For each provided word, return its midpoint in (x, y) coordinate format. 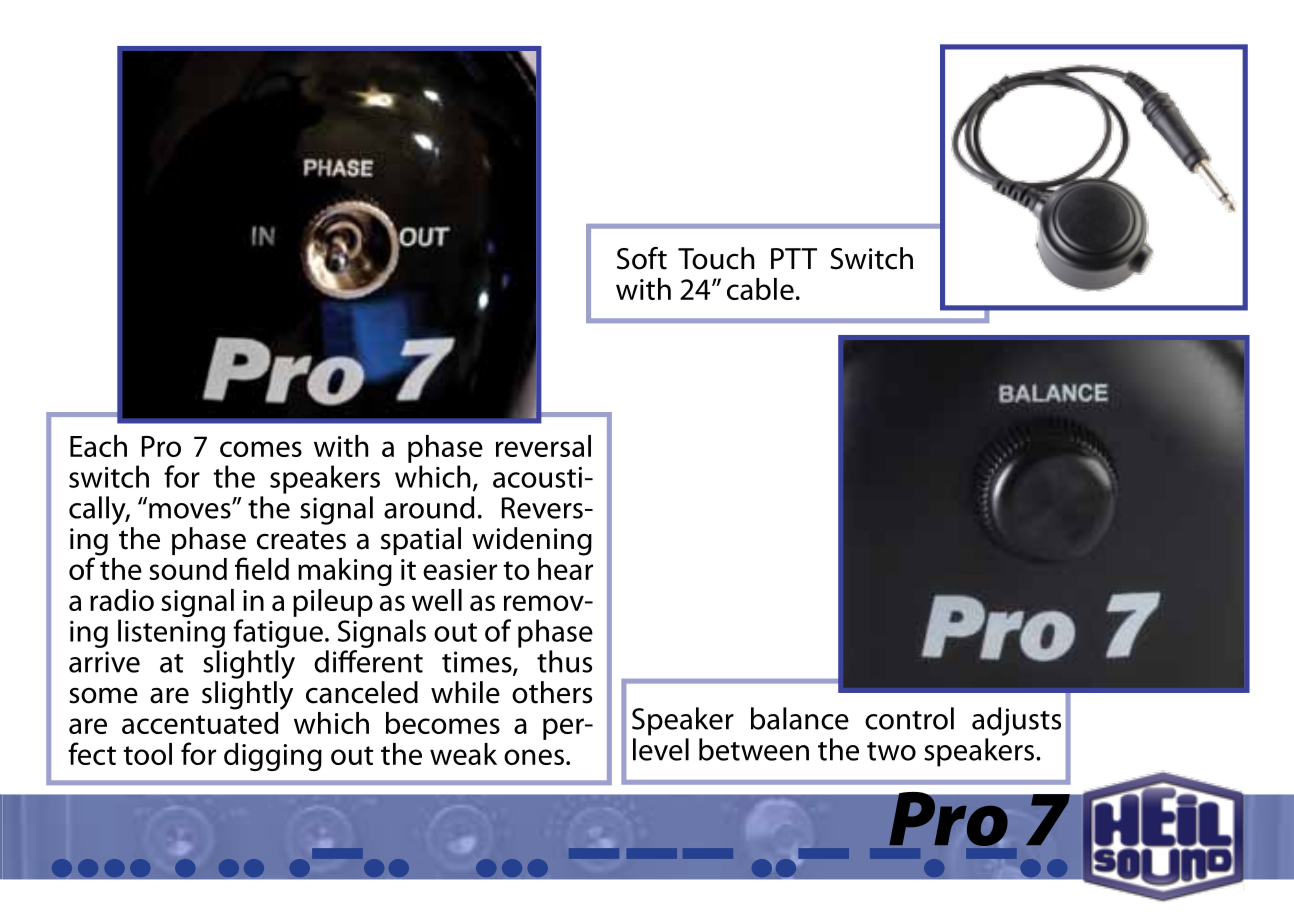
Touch (716, 258)
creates (301, 540)
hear (565, 567)
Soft (642, 258)
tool (147, 754)
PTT (794, 258)
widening (532, 541)
